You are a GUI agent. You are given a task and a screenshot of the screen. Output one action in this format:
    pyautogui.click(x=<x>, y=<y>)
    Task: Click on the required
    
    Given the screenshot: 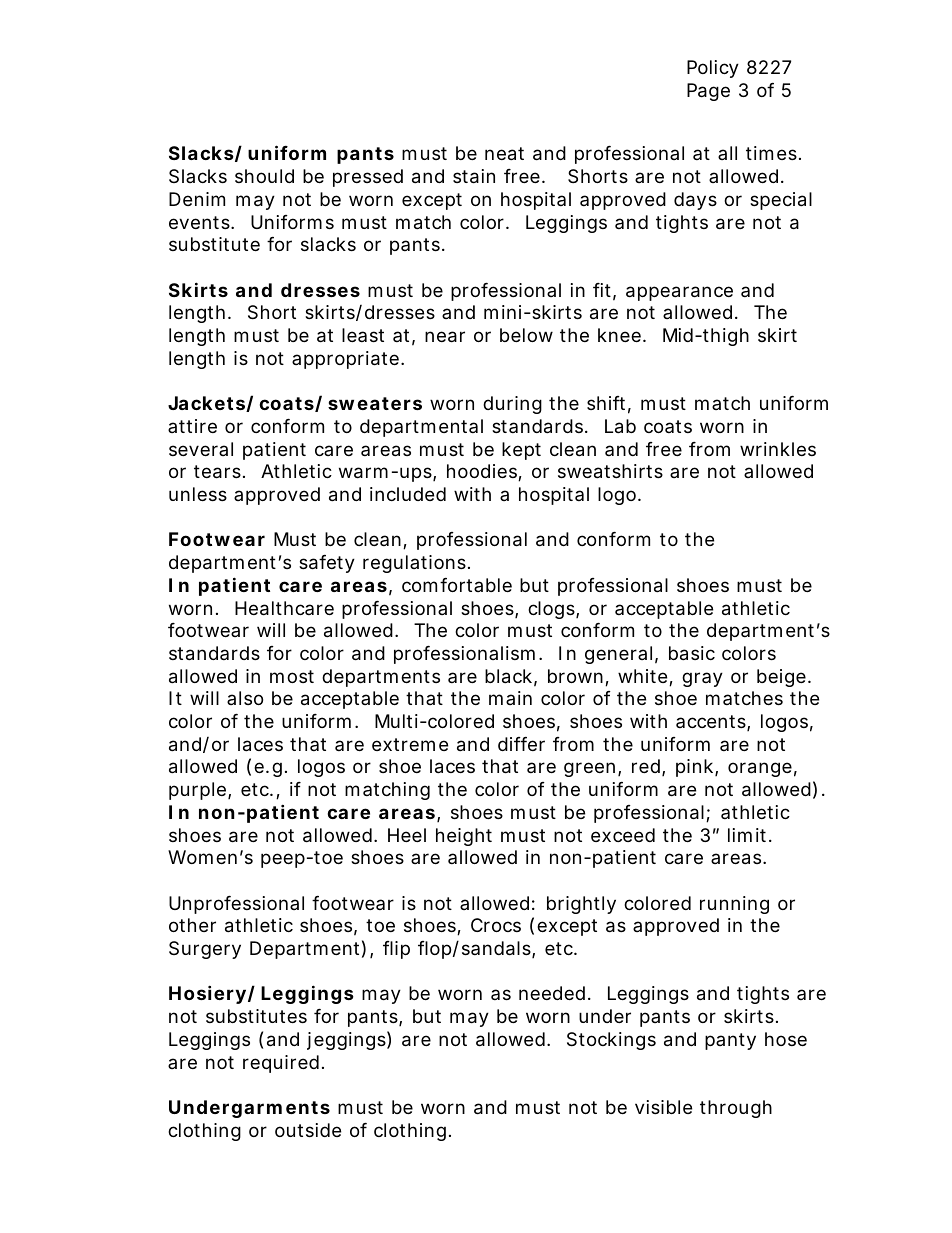 What is the action you would take?
    pyautogui.click(x=283, y=1064)
